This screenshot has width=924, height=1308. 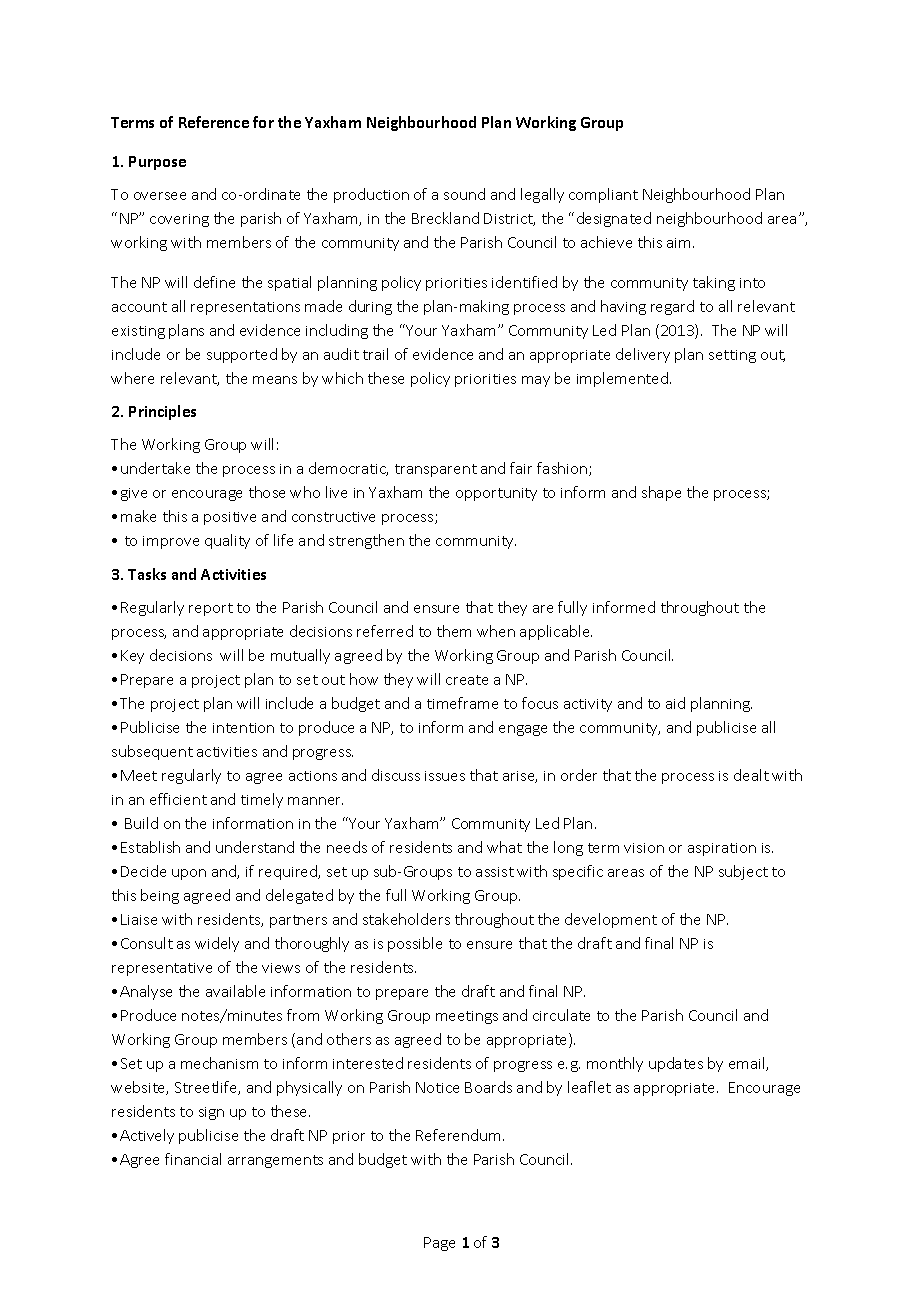 What do you see at coordinates (495, 872) in the screenshot?
I see `assist` at bounding box center [495, 872].
